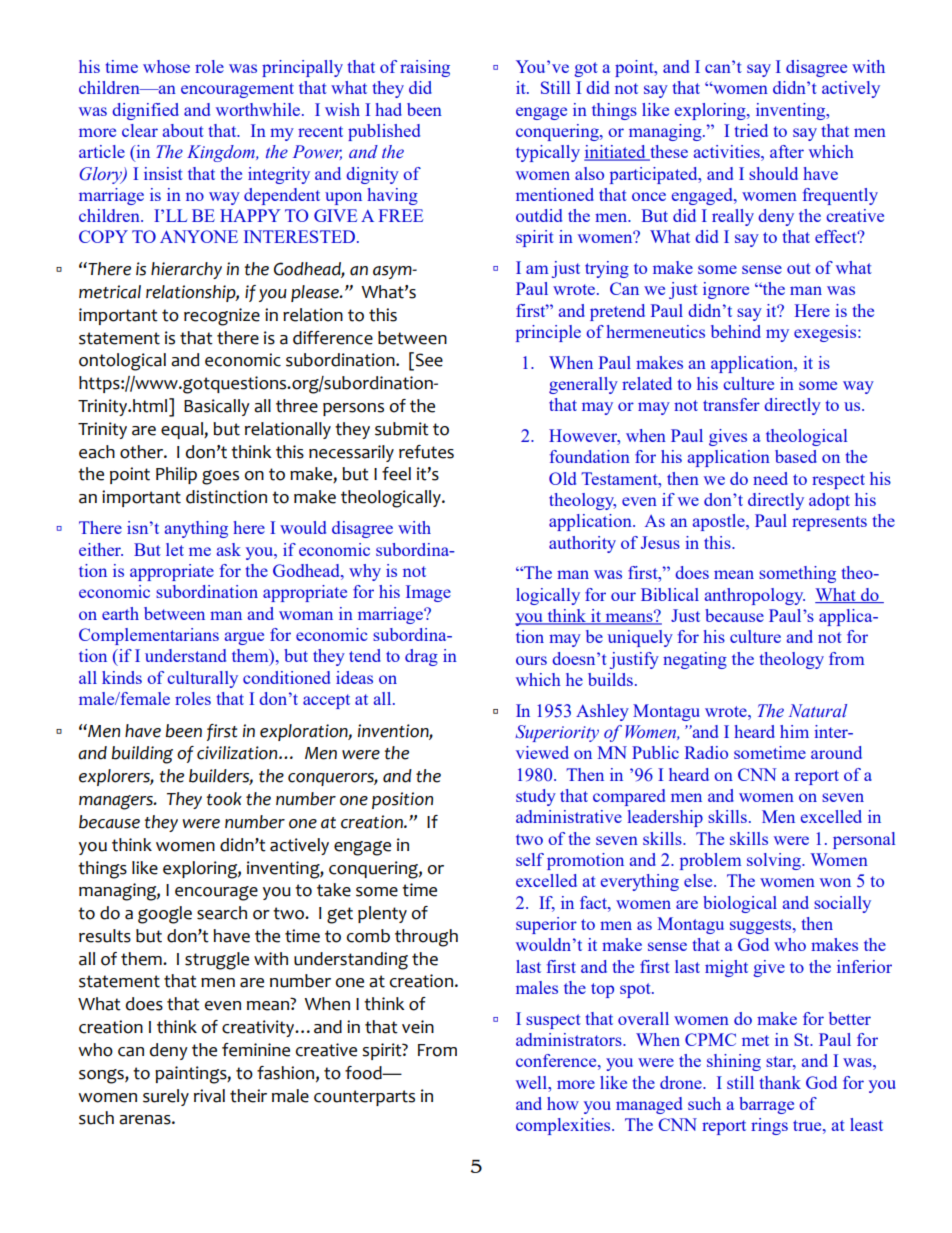 The width and height of the document is (952, 1233). I want to click on biological, so click(740, 904).
